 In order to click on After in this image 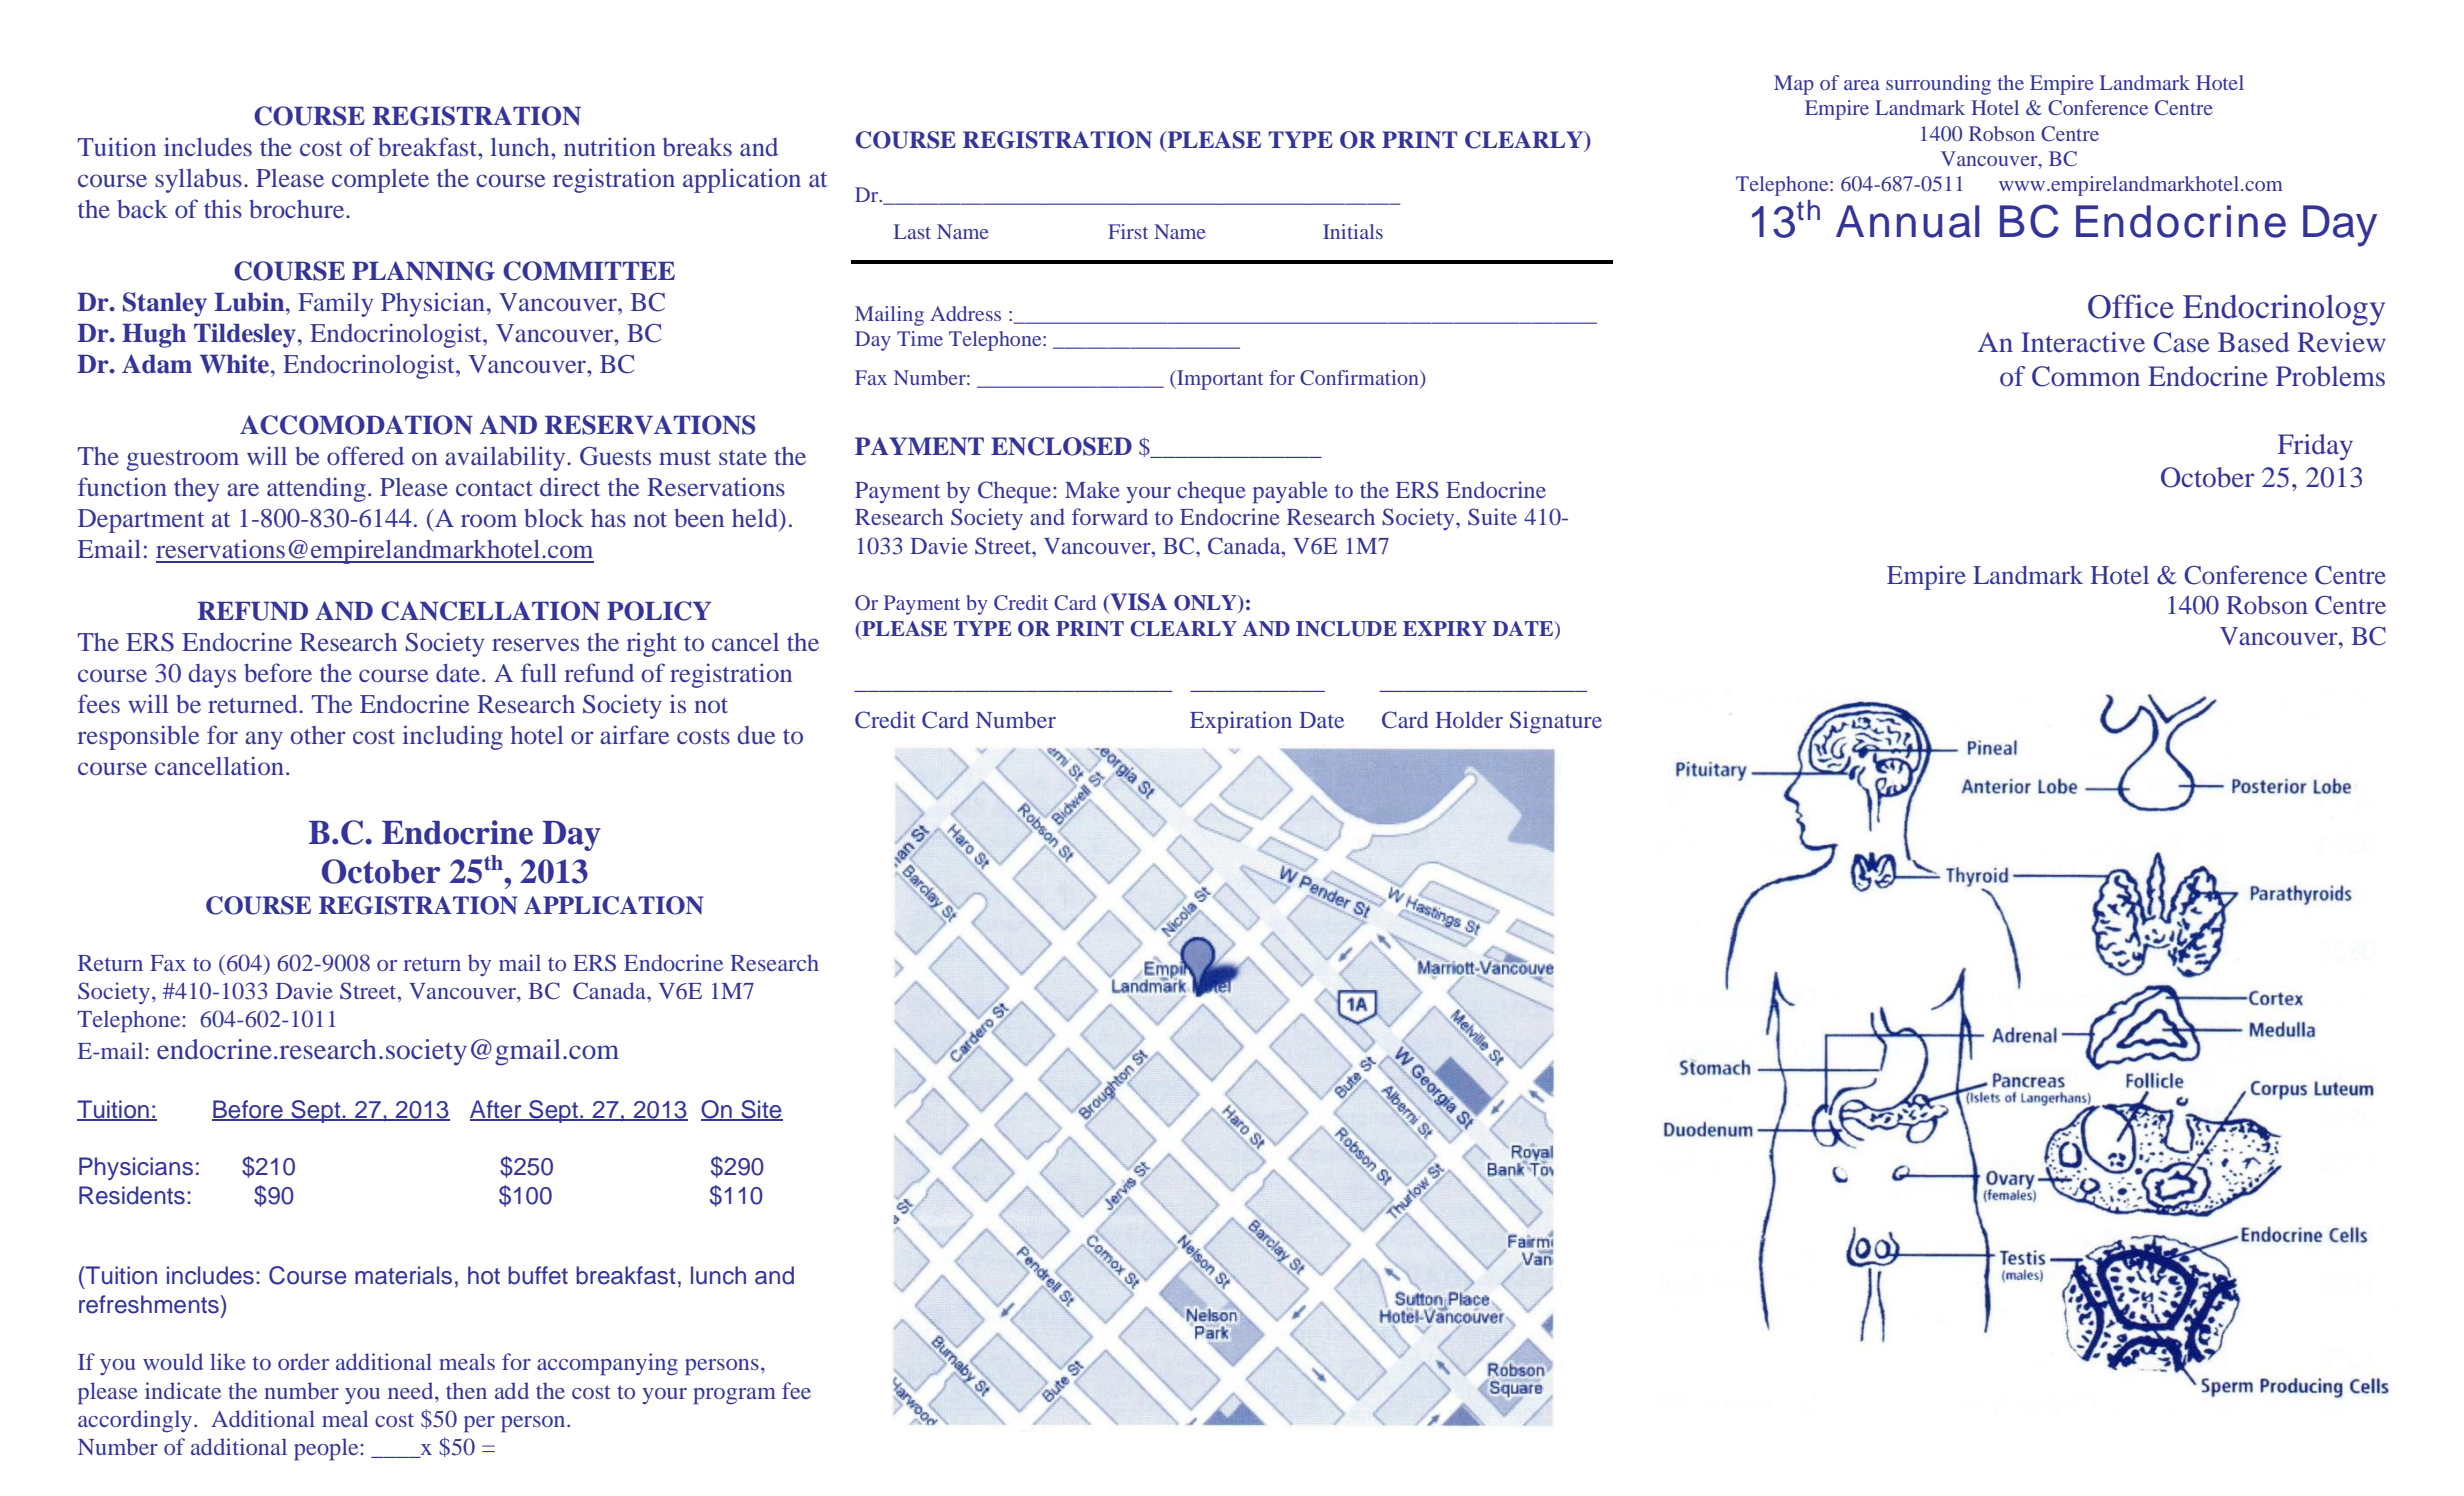, I will do `click(497, 1110)`.
